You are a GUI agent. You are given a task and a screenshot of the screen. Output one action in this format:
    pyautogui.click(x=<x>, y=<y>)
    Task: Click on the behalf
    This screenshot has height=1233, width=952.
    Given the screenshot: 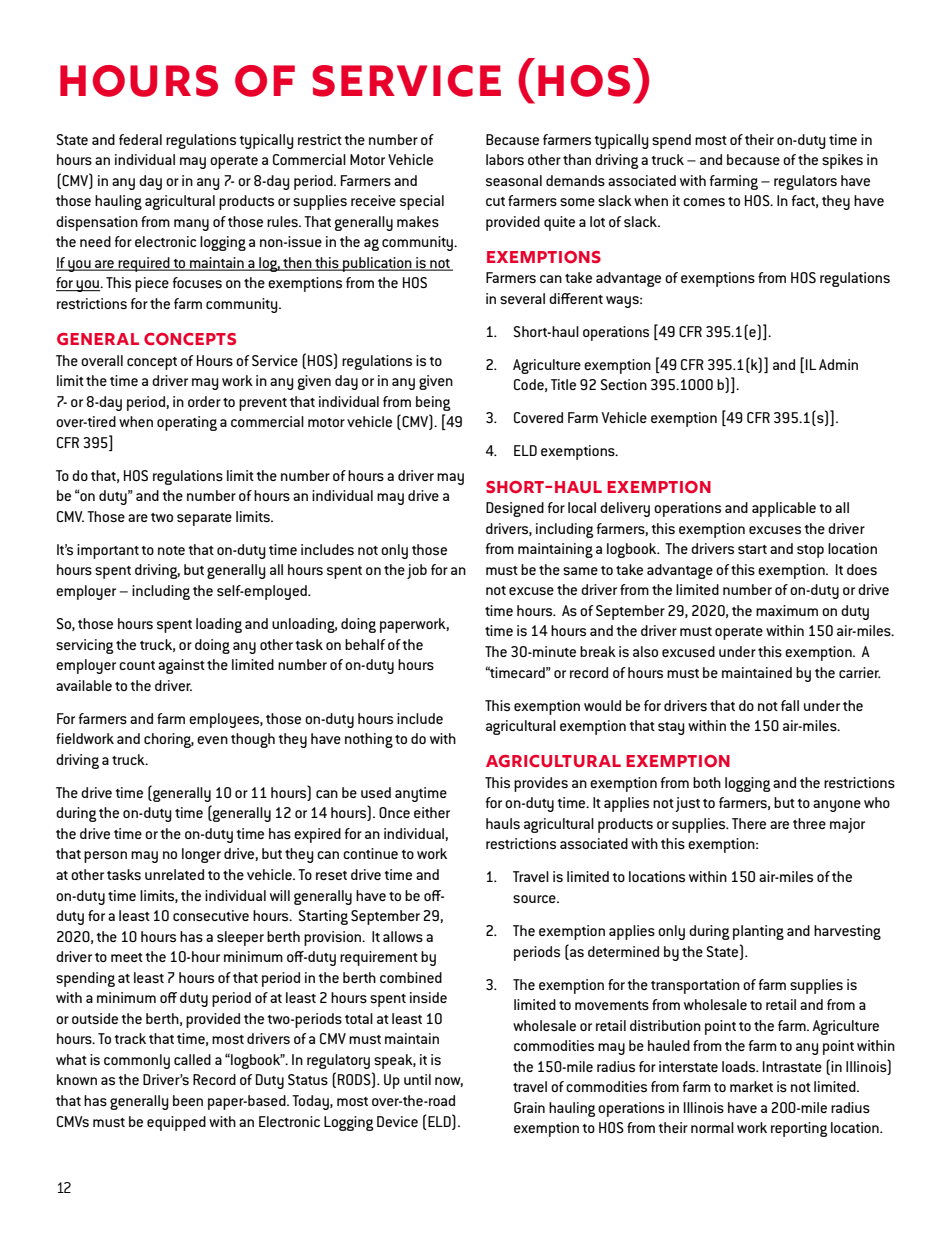 What is the action you would take?
    pyautogui.click(x=365, y=644)
